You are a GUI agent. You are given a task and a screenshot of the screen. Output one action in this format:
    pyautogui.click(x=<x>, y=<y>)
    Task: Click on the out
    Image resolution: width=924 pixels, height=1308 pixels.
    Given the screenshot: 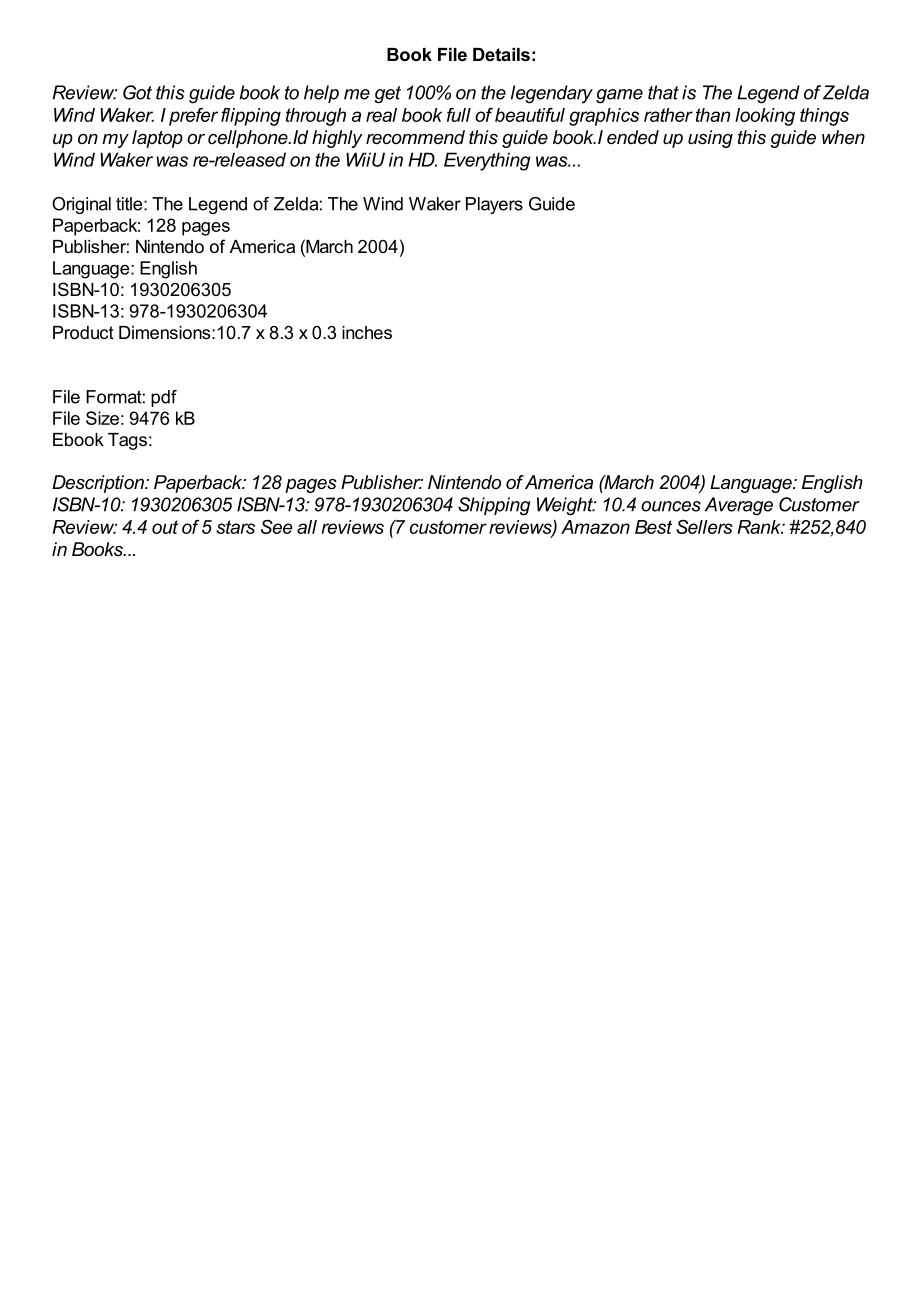 What is the action you would take?
    pyautogui.click(x=165, y=527)
